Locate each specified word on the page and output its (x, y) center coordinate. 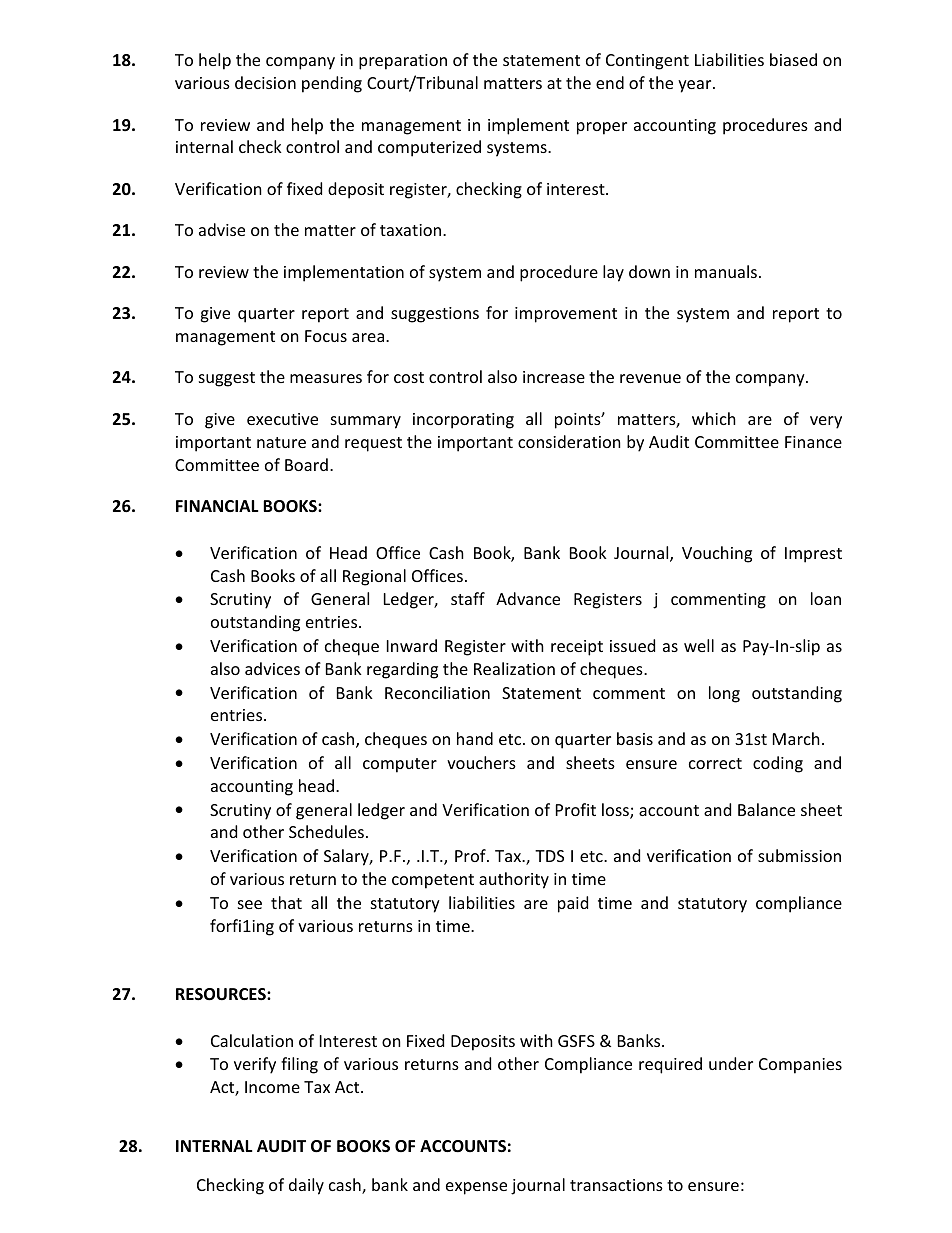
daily (306, 1186)
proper (602, 128)
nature (281, 442)
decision (265, 82)
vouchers (481, 762)
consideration (569, 441)
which (714, 418)
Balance (766, 809)
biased (793, 59)
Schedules (326, 831)
